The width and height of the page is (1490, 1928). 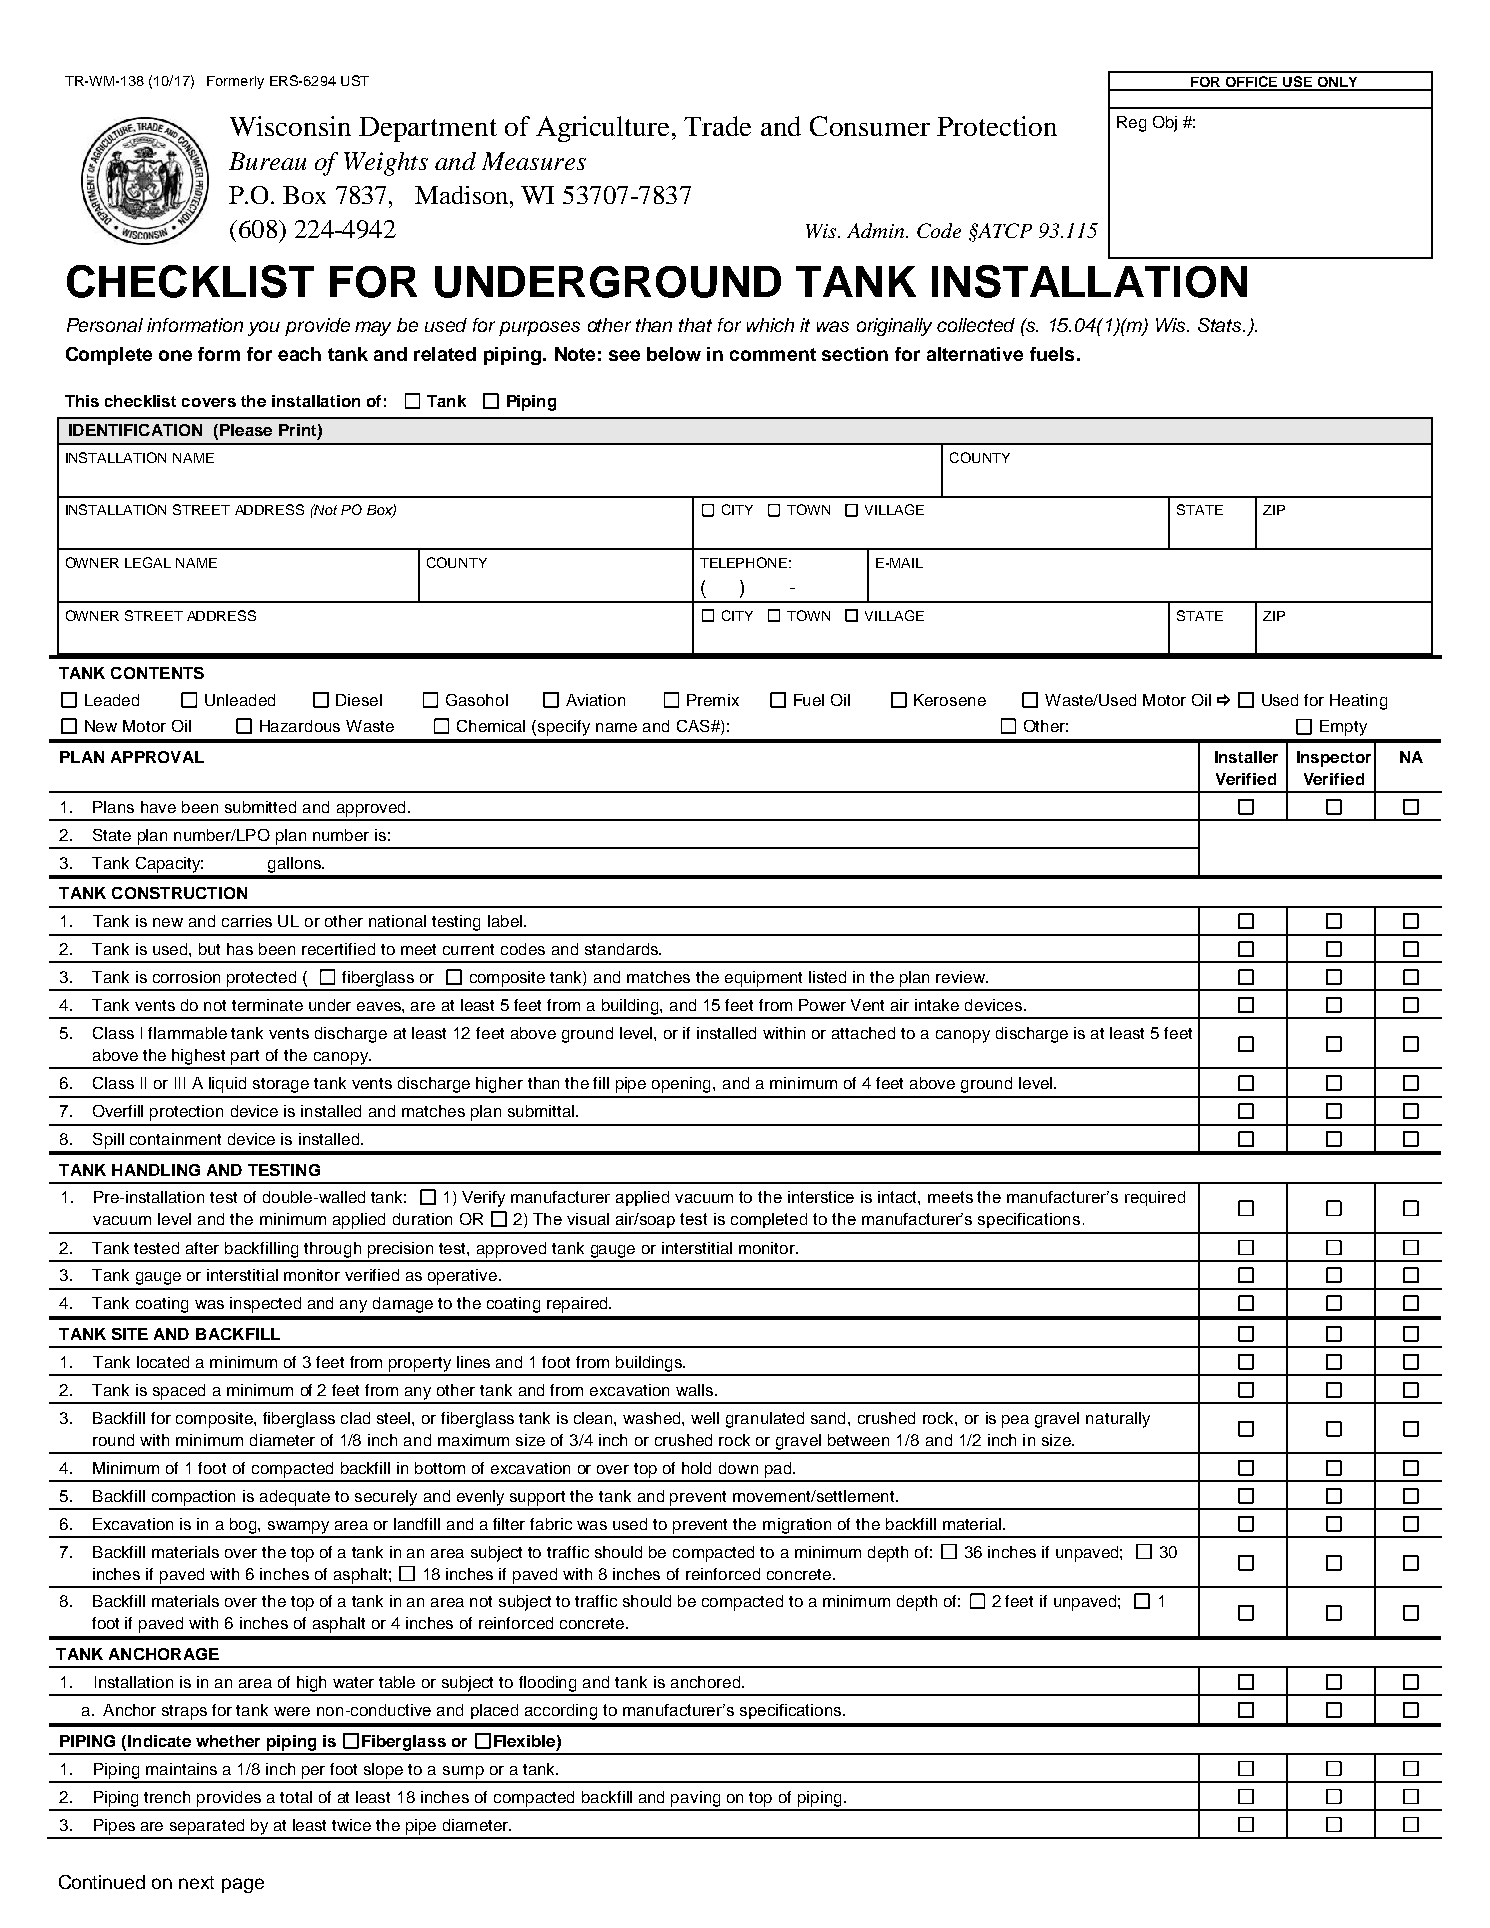 I want to click on page, so click(x=243, y=1885).
